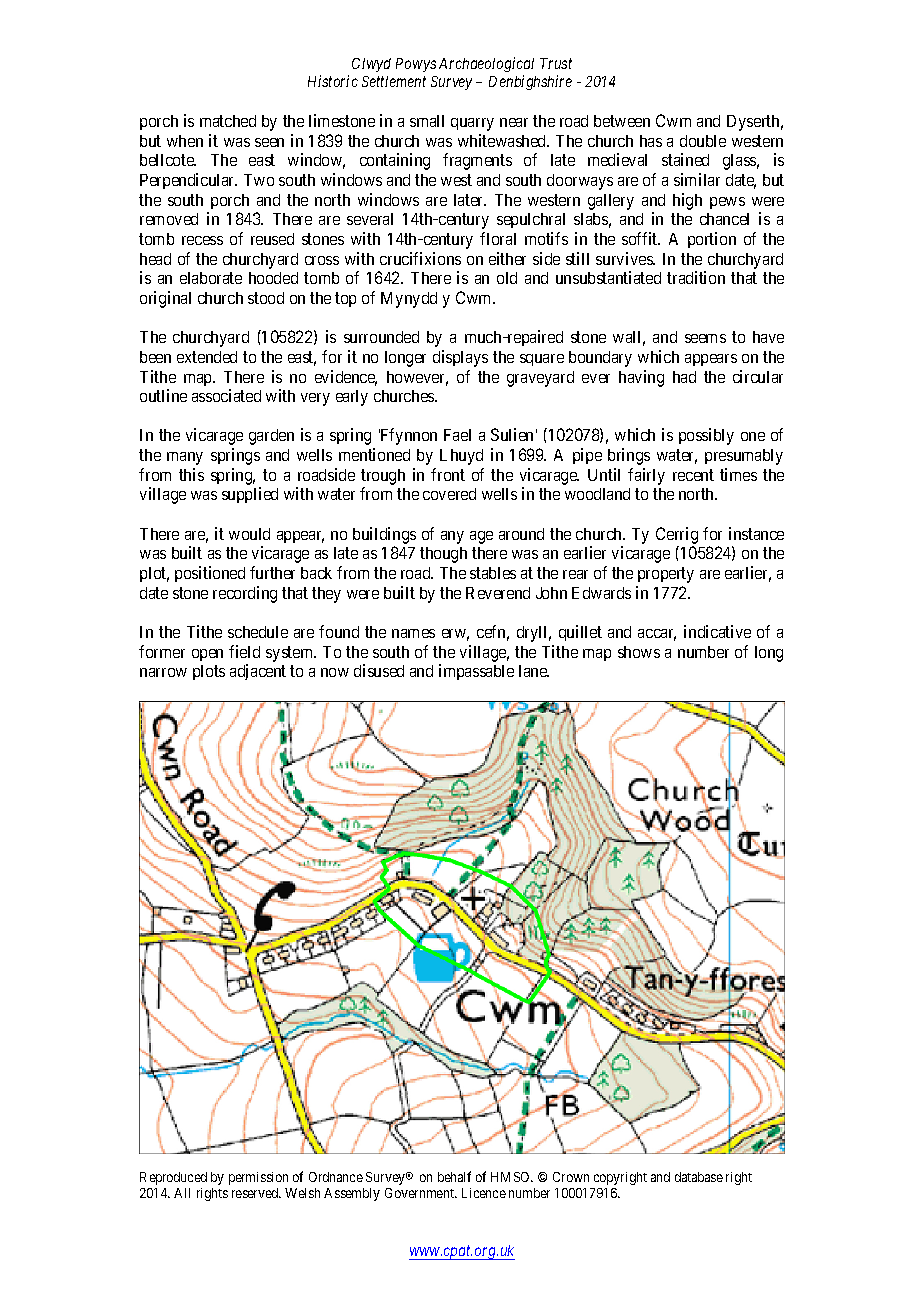 The height and width of the image is (1308, 924). I want to click on front, so click(448, 474).
